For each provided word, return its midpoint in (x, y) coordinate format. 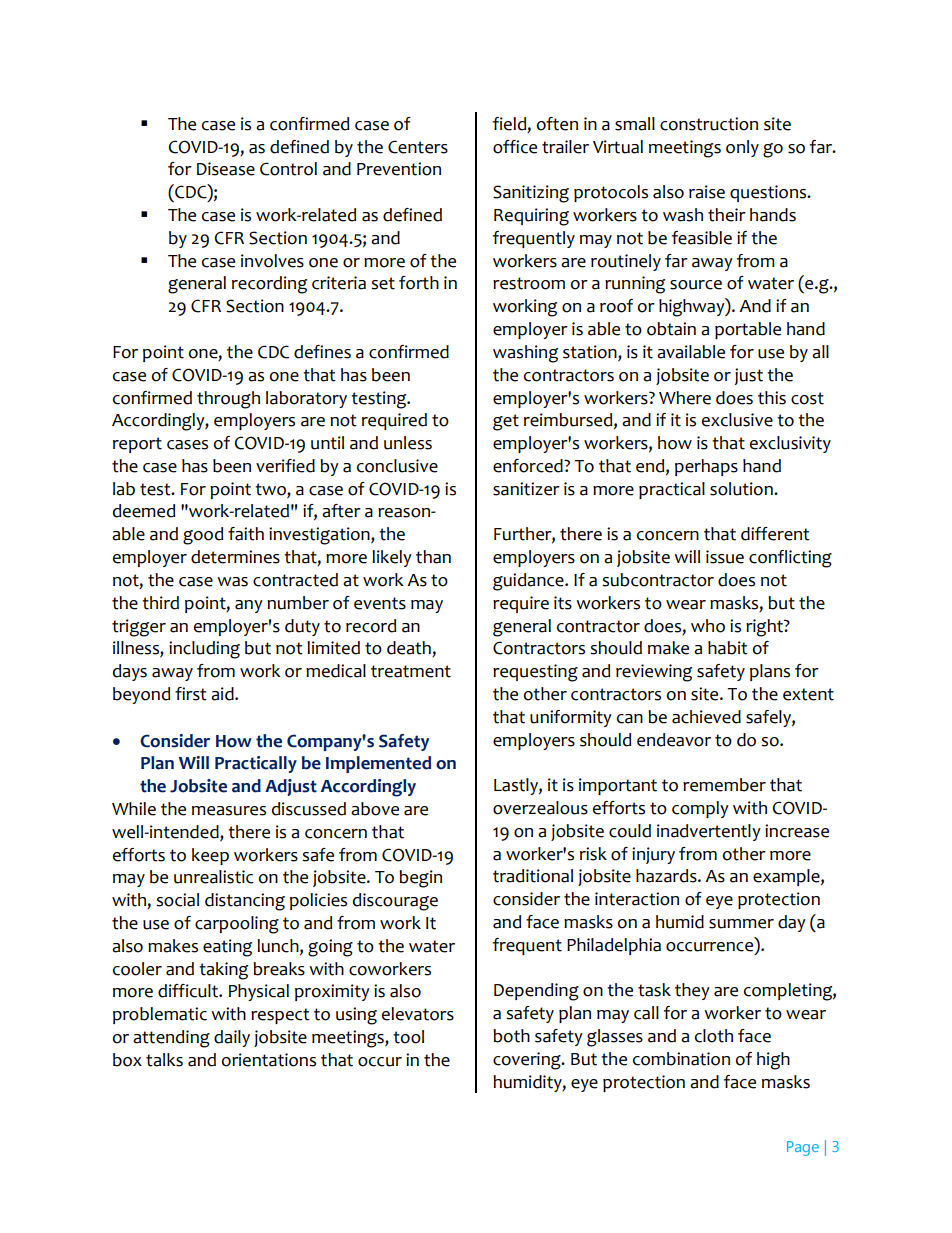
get (506, 422)
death (410, 649)
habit (728, 648)
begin (420, 879)
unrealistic (214, 877)
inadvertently (709, 832)
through (228, 400)
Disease (226, 169)
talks (164, 1060)
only (742, 148)
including (204, 650)
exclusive (737, 420)
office (515, 147)
